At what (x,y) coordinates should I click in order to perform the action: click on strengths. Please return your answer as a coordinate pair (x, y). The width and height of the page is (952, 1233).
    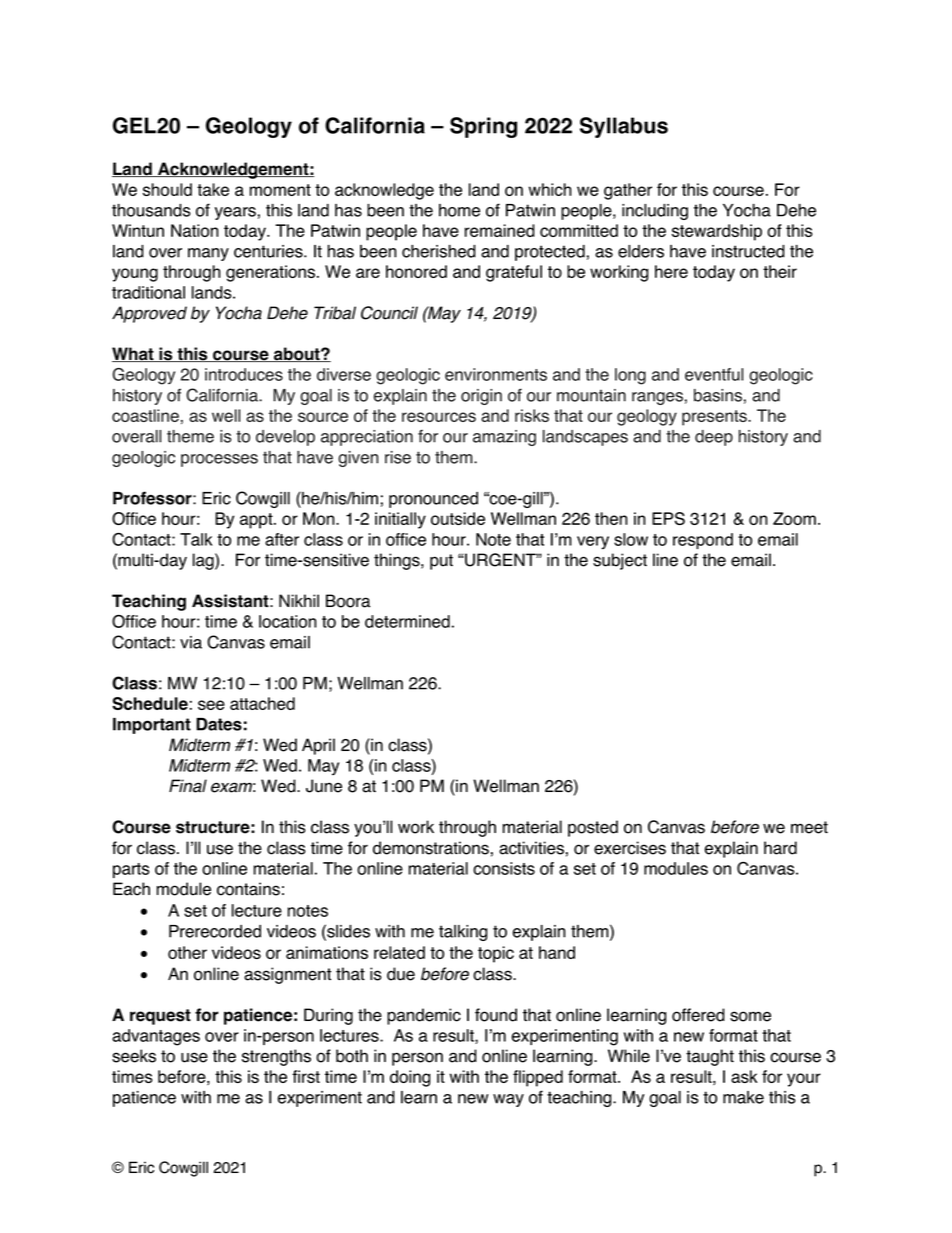
    Looking at the image, I should click on (276, 1057).
